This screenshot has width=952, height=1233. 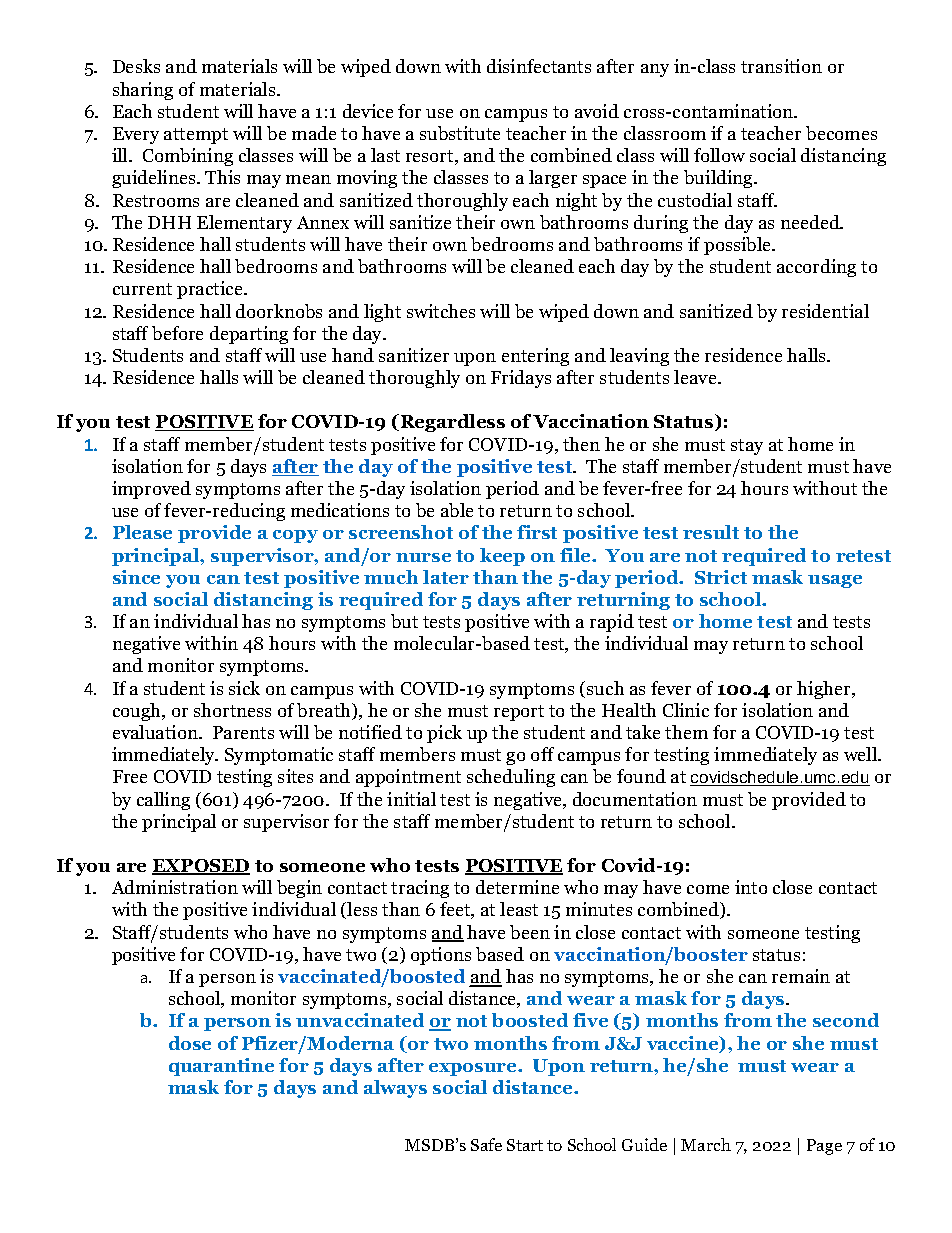 What do you see at coordinates (825, 311) in the screenshot?
I see `residential` at bounding box center [825, 311].
